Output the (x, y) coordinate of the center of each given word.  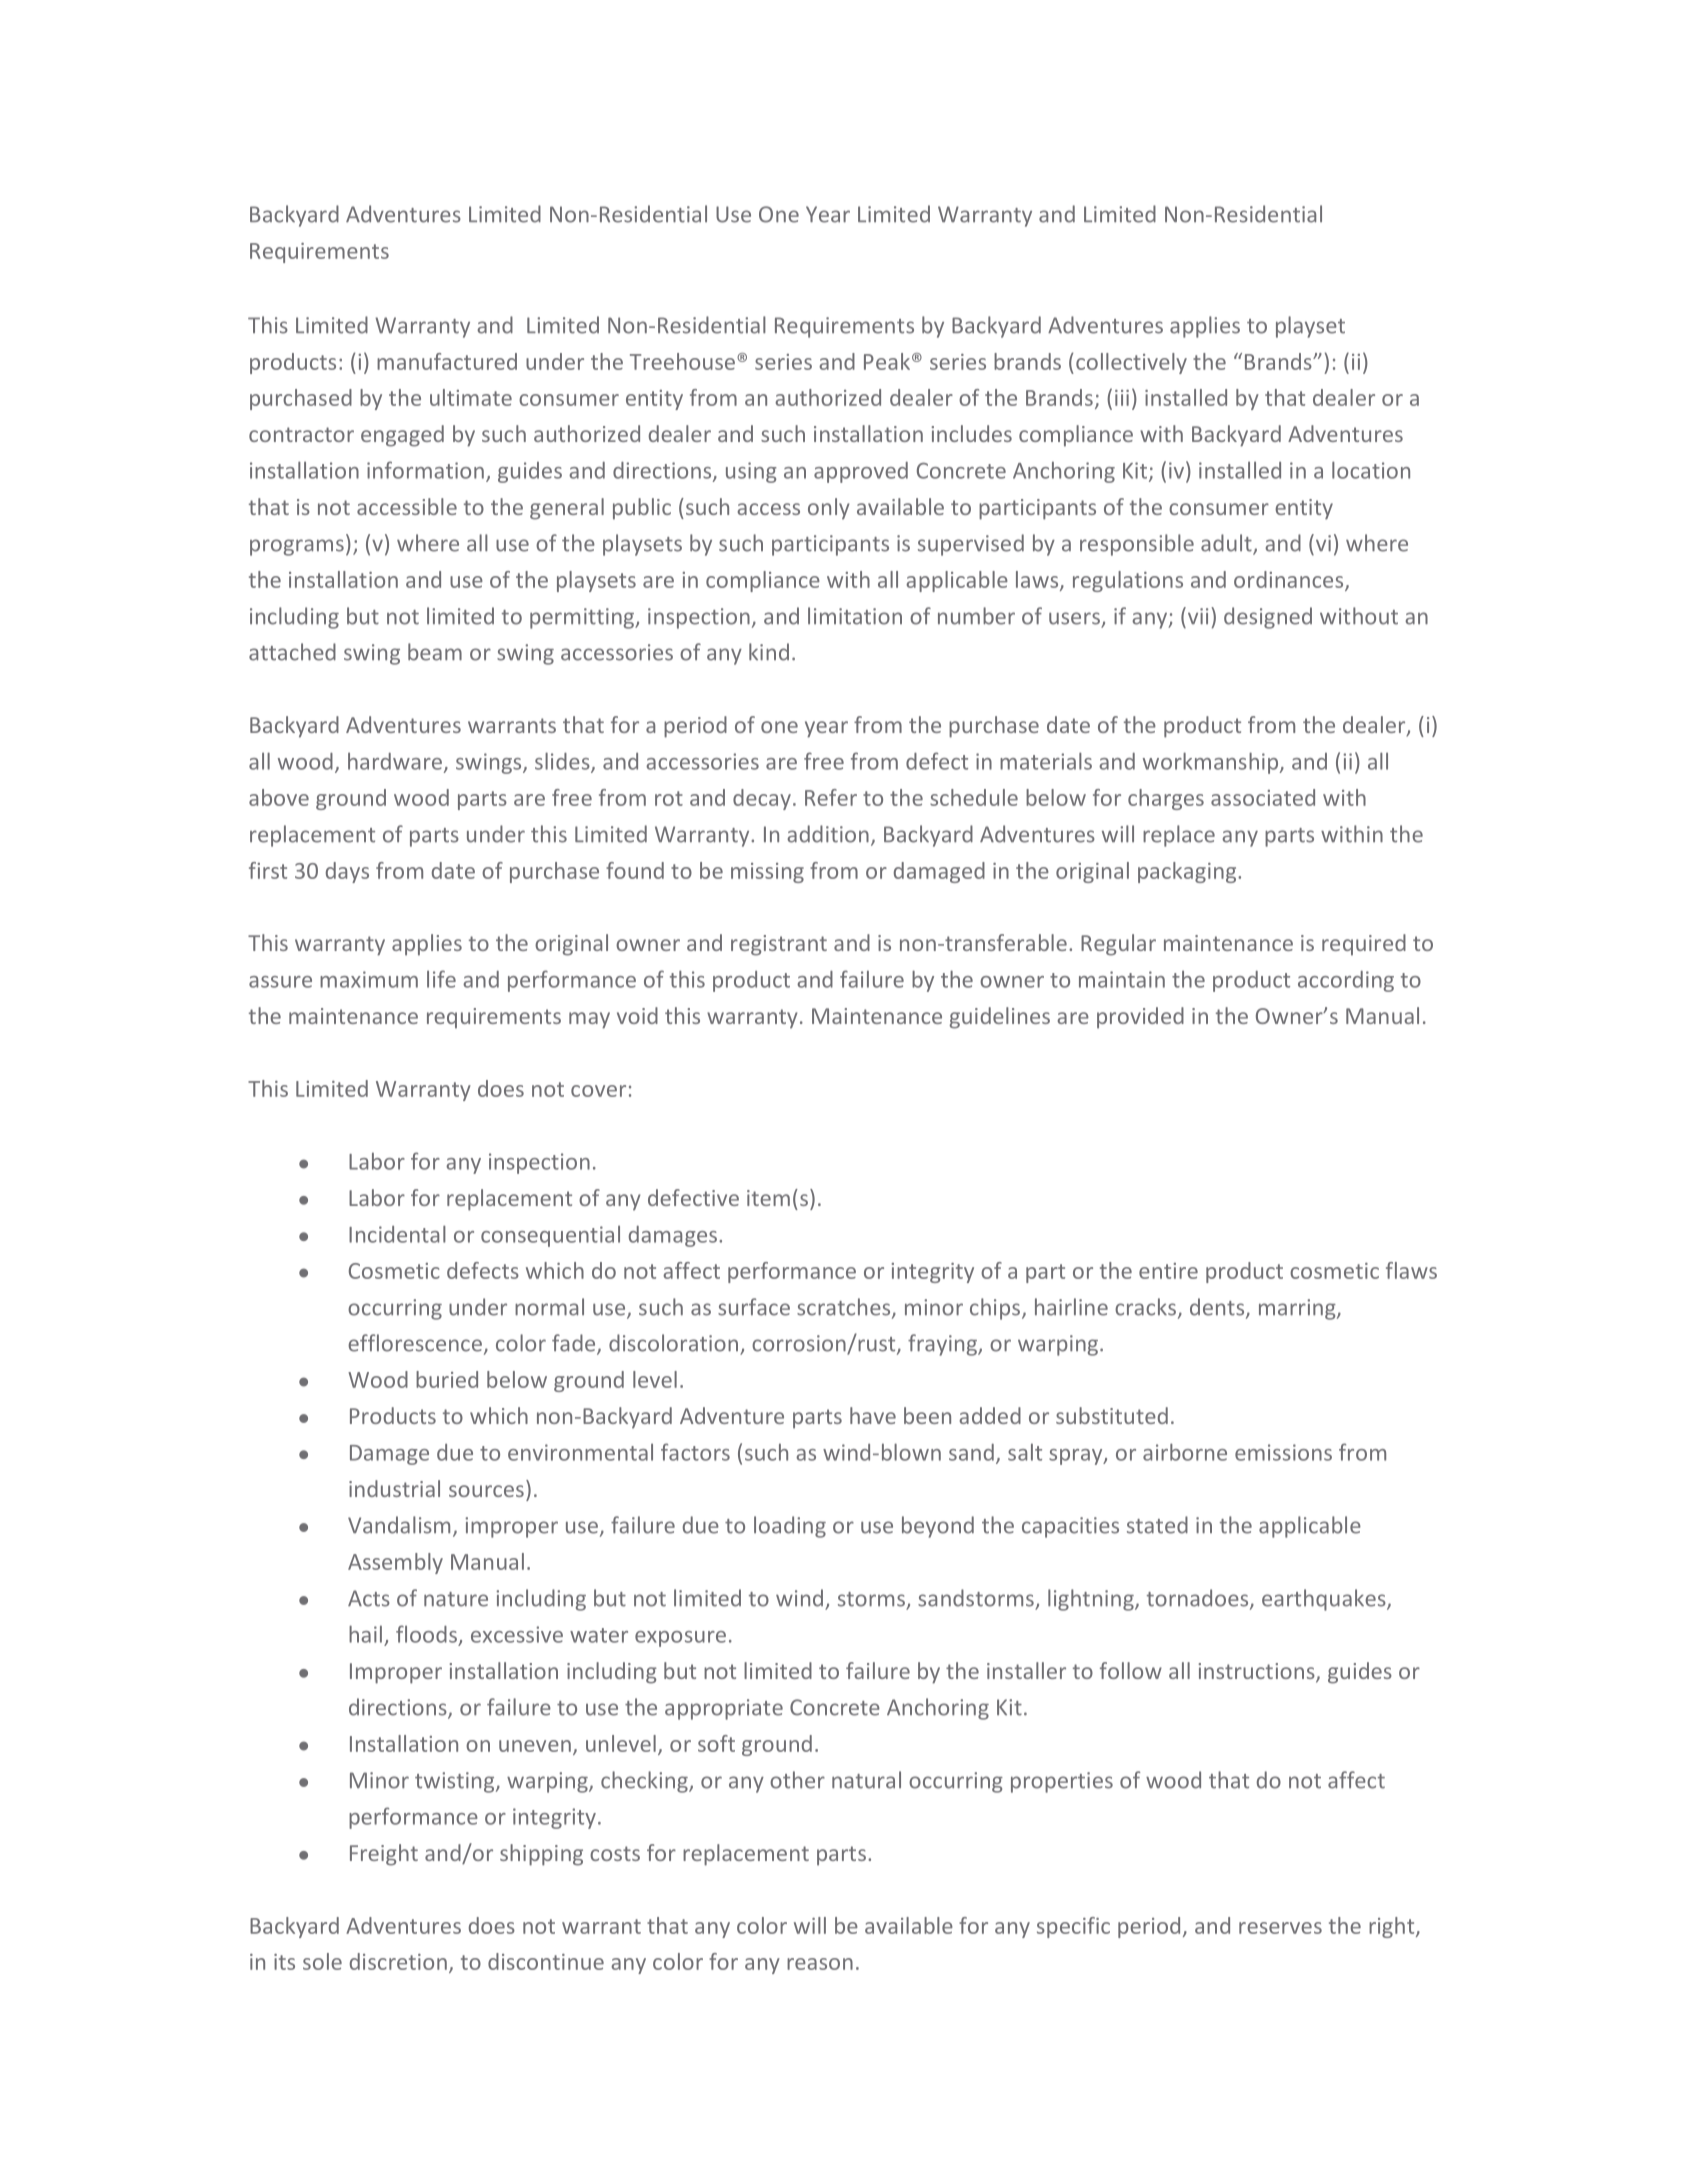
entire (1168, 1271)
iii (1122, 398)
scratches (845, 1308)
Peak (887, 361)
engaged (402, 436)
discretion (398, 1961)
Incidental (397, 1234)
